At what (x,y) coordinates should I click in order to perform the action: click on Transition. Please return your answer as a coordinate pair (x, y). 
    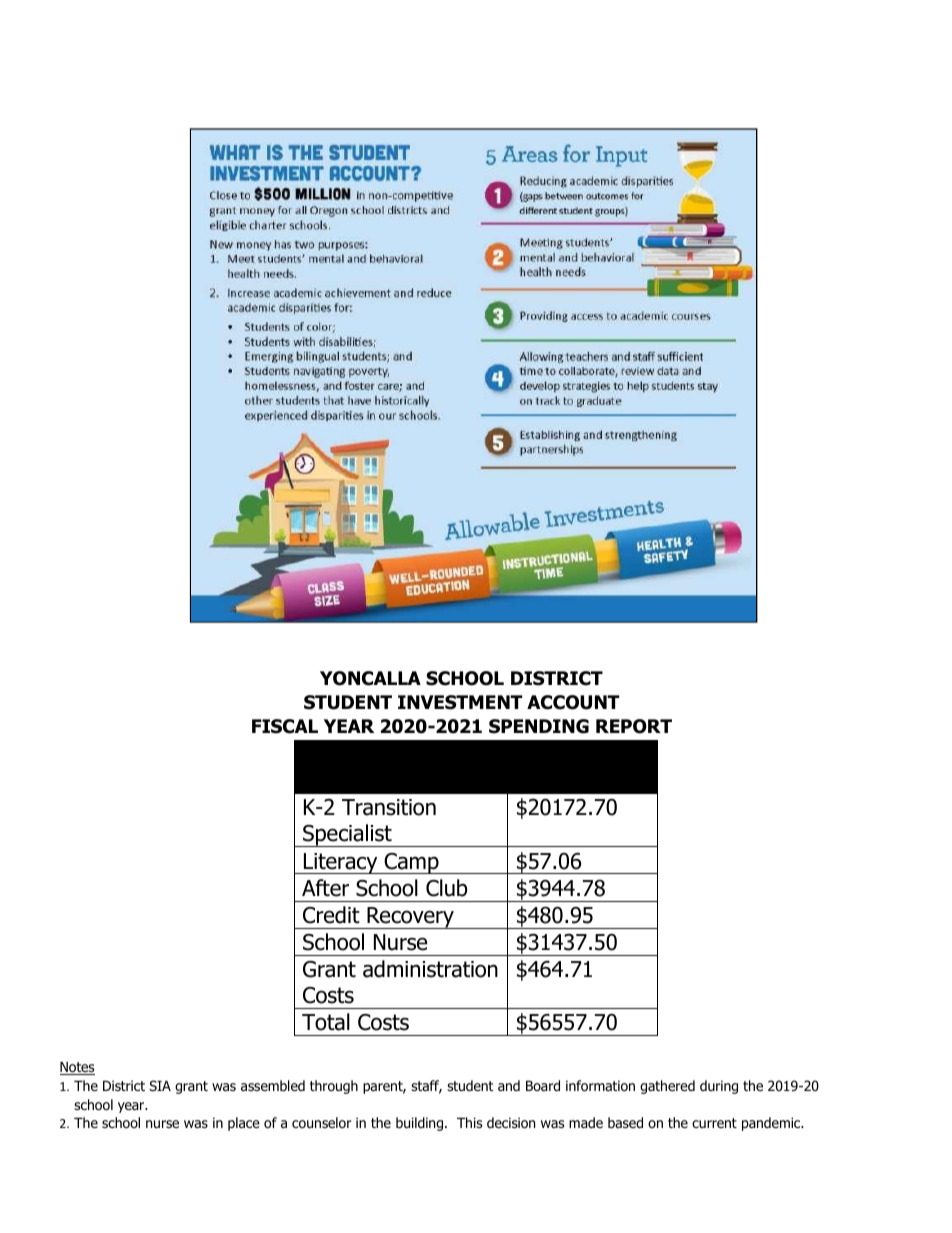
    Looking at the image, I should click on (389, 807).
